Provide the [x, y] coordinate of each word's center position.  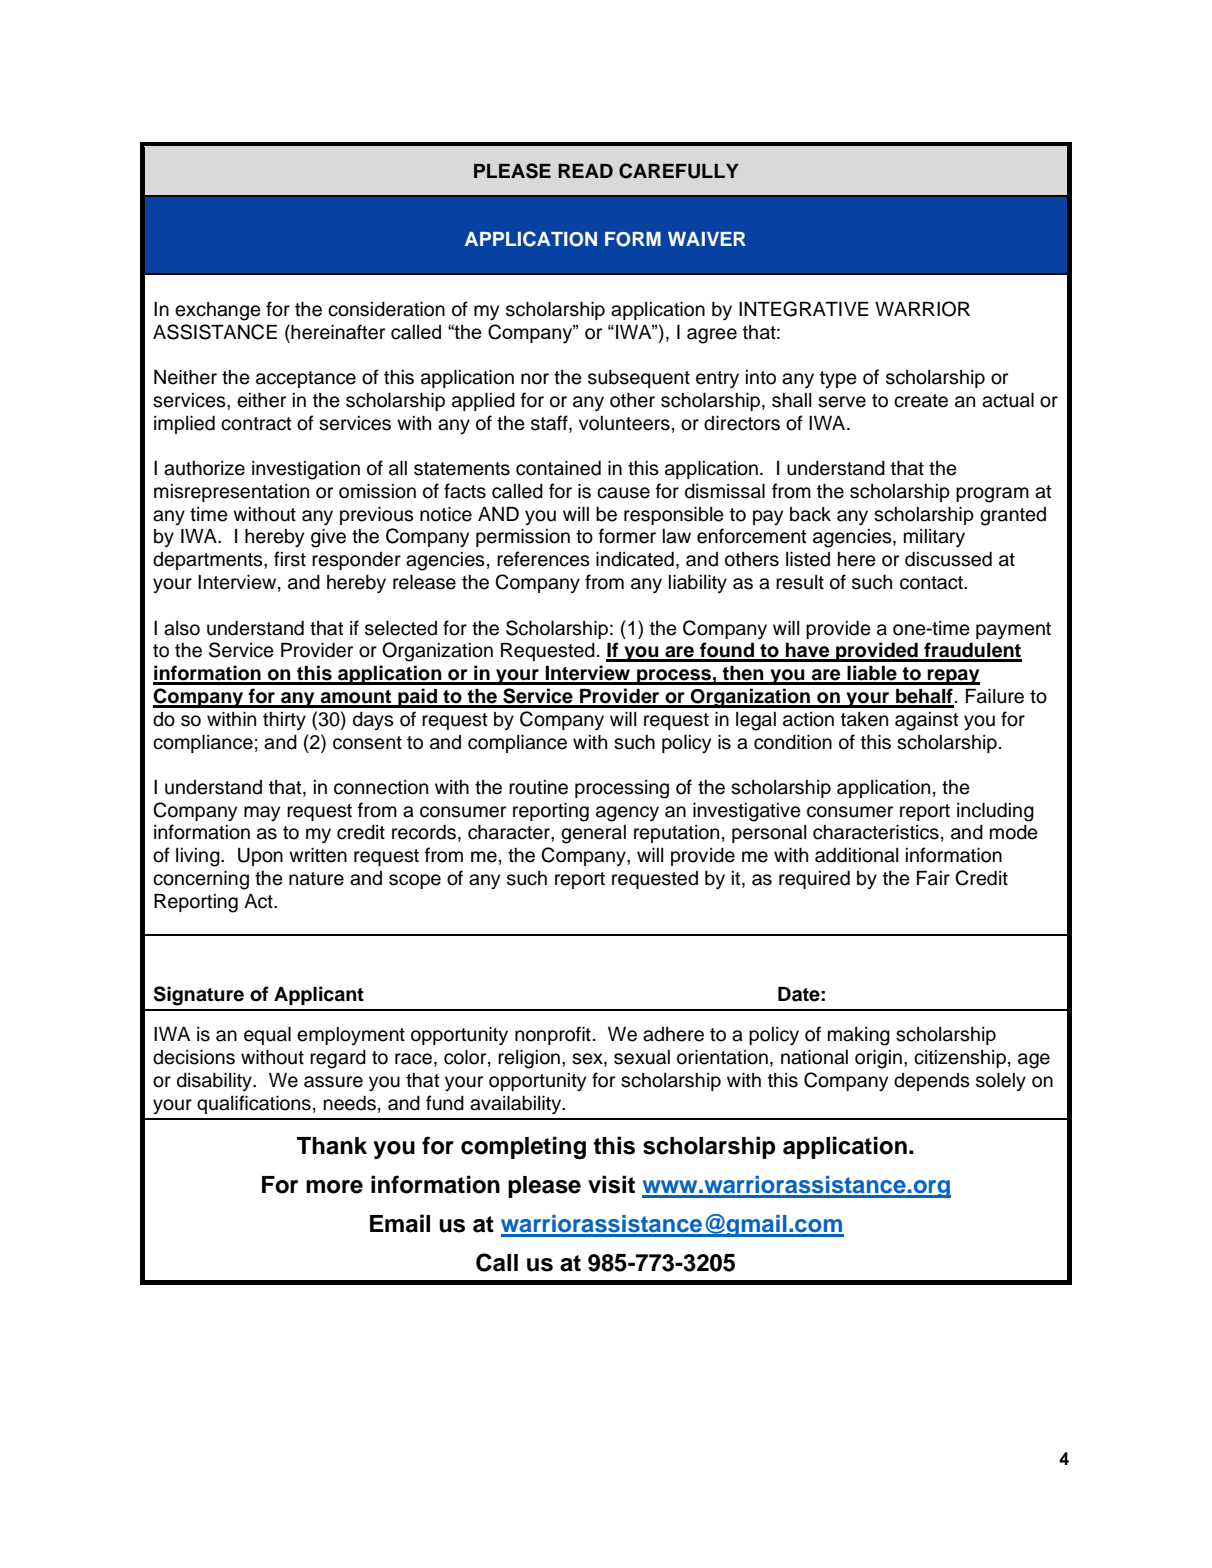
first [290, 559]
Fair [933, 878]
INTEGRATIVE [804, 309]
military [934, 538]
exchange [218, 311]
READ [585, 171]
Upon [260, 857]
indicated [635, 559]
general [593, 834]
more [334, 1187]
